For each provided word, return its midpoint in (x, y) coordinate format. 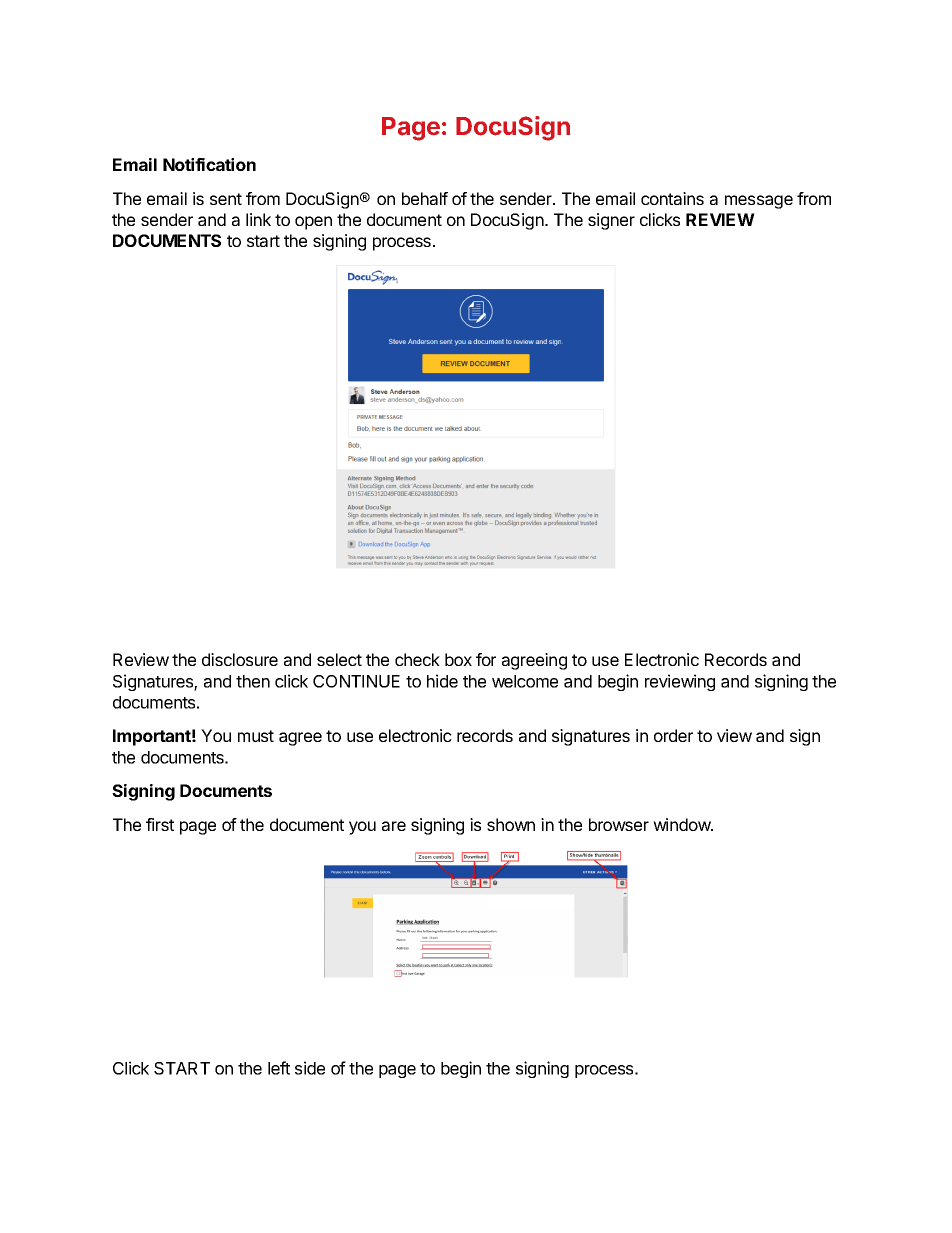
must (256, 736)
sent (226, 199)
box (458, 659)
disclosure (240, 659)
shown (511, 824)
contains (672, 198)
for (486, 659)
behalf (425, 198)
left (279, 1068)
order (673, 735)
